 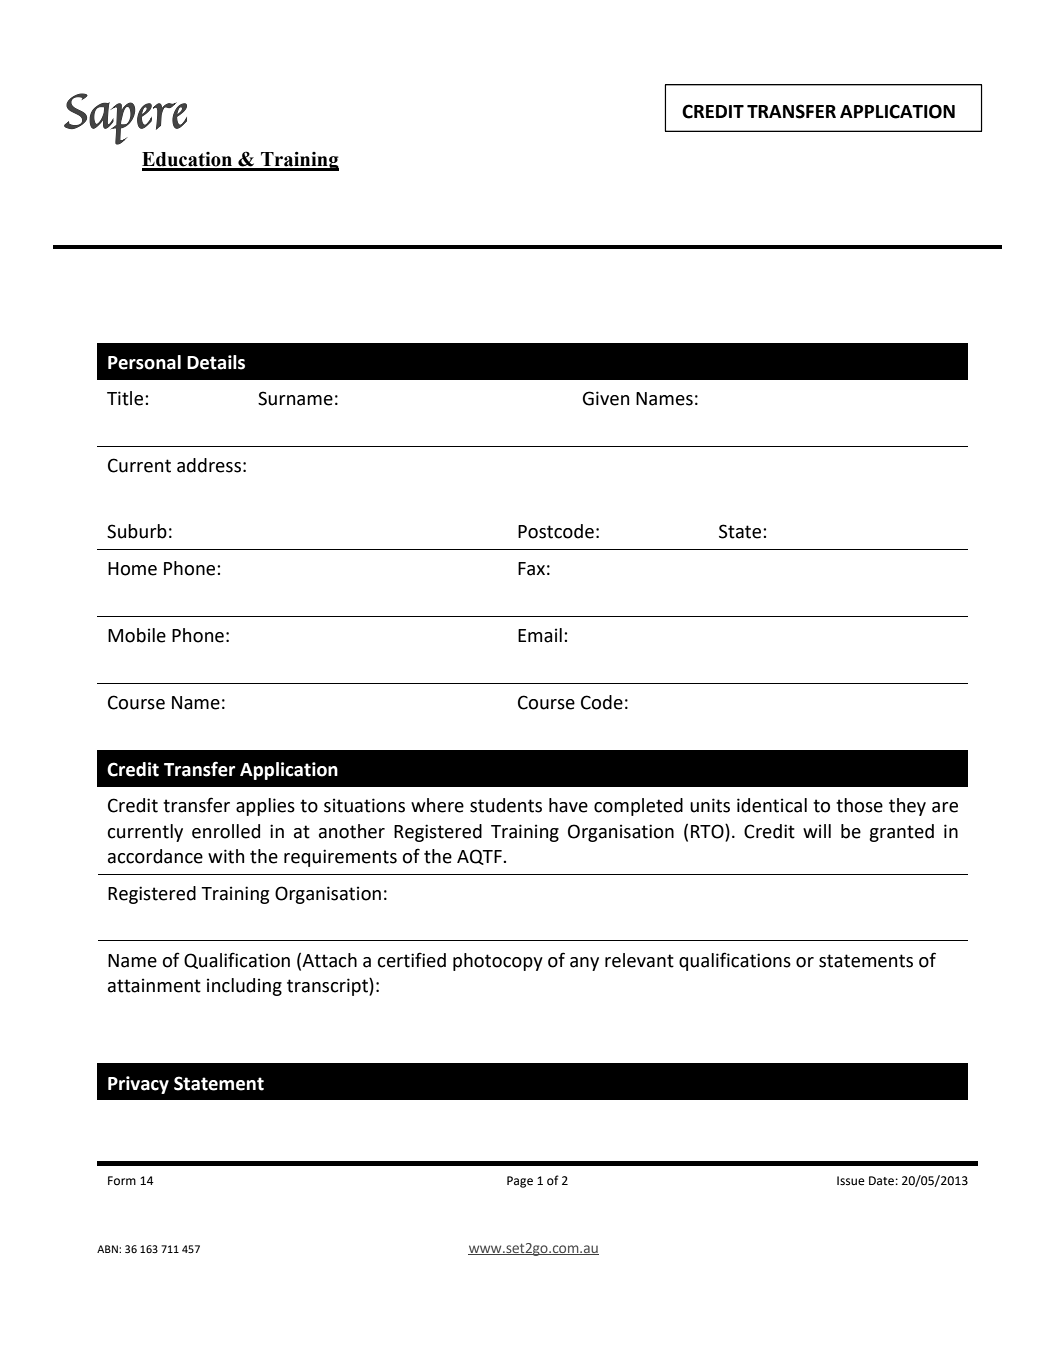 What do you see at coordinates (520, 1182) in the image?
I see `Page` at bounding box center [520, 1182].
